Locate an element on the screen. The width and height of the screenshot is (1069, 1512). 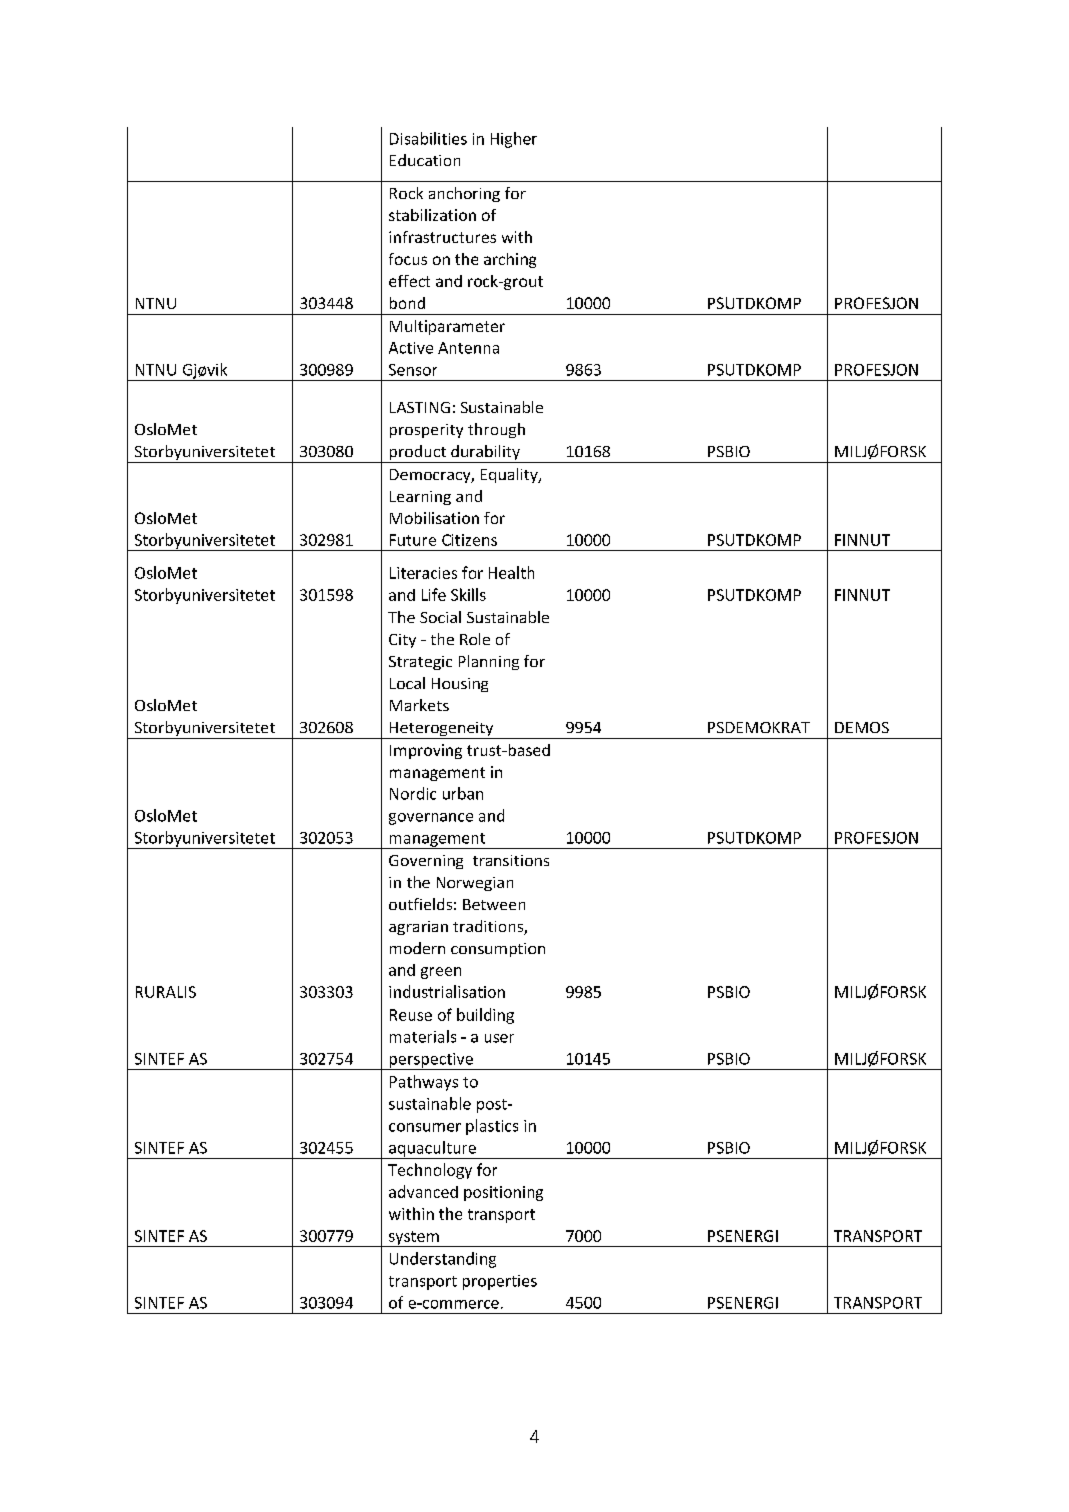
durability is located at coordinates (485, 454).
